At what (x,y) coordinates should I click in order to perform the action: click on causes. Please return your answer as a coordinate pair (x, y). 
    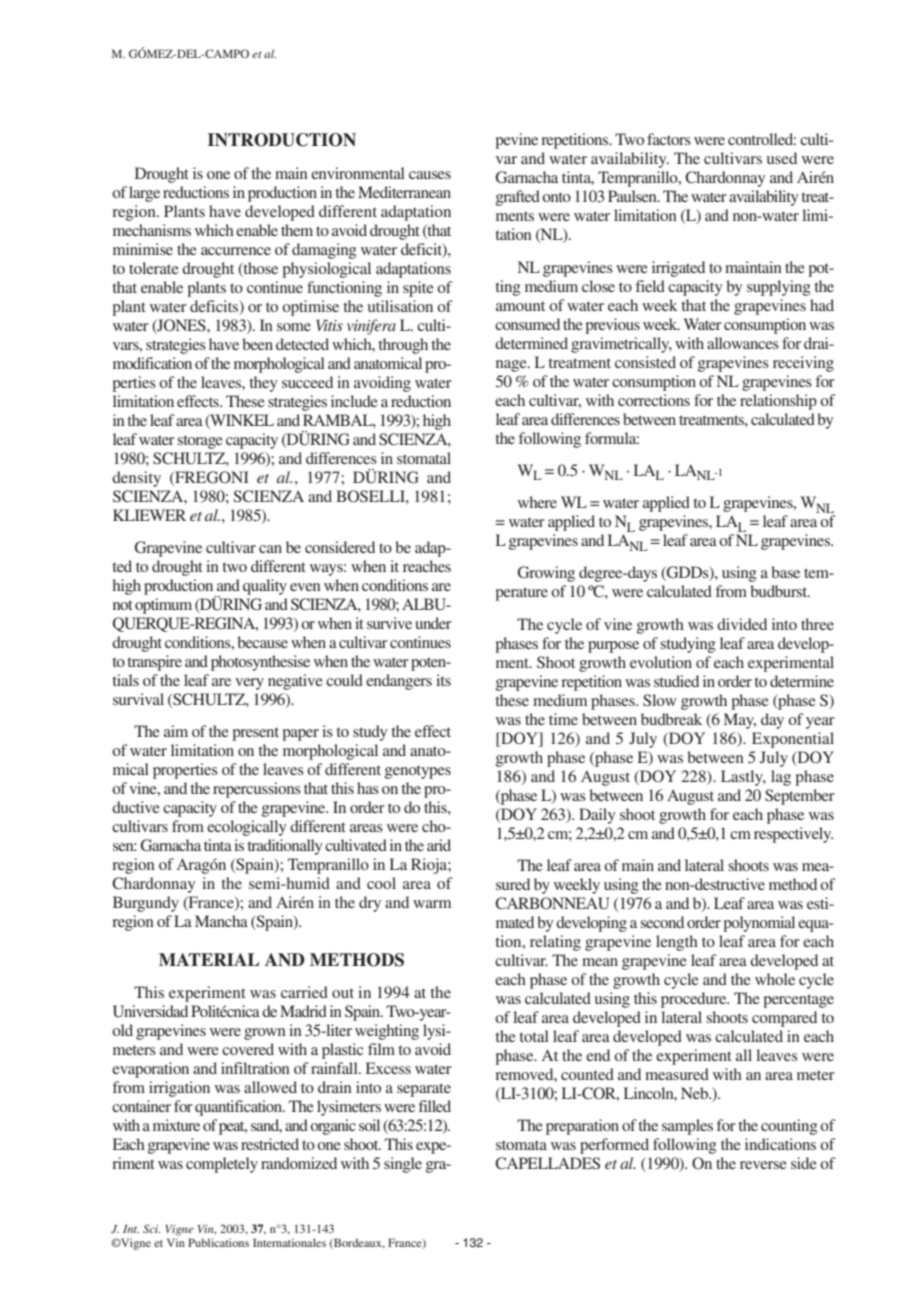
    Looking at the image, I should click on (430, 175).
